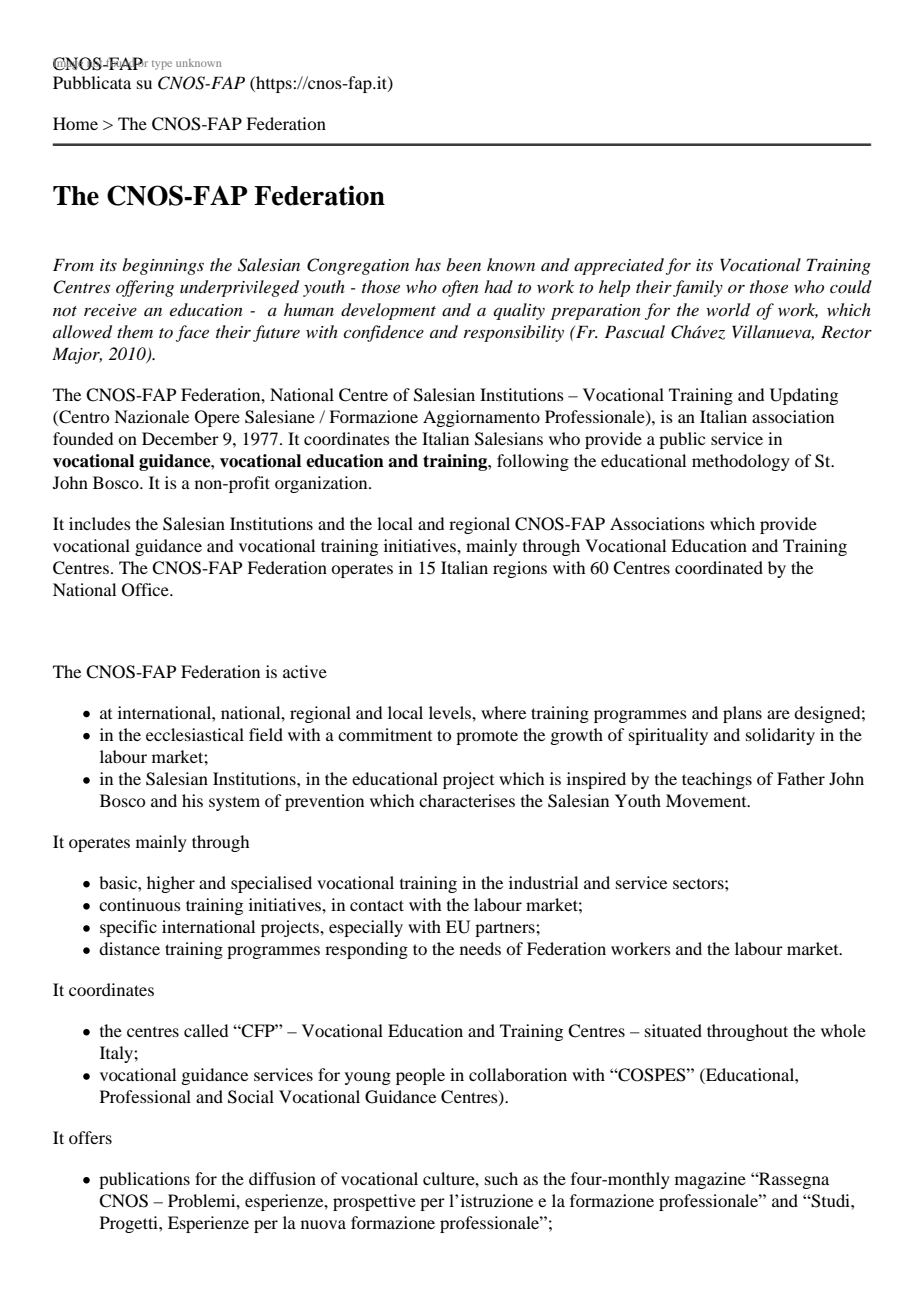 The image size is (924, 1308). I want to click on face, so click(192, 333).
